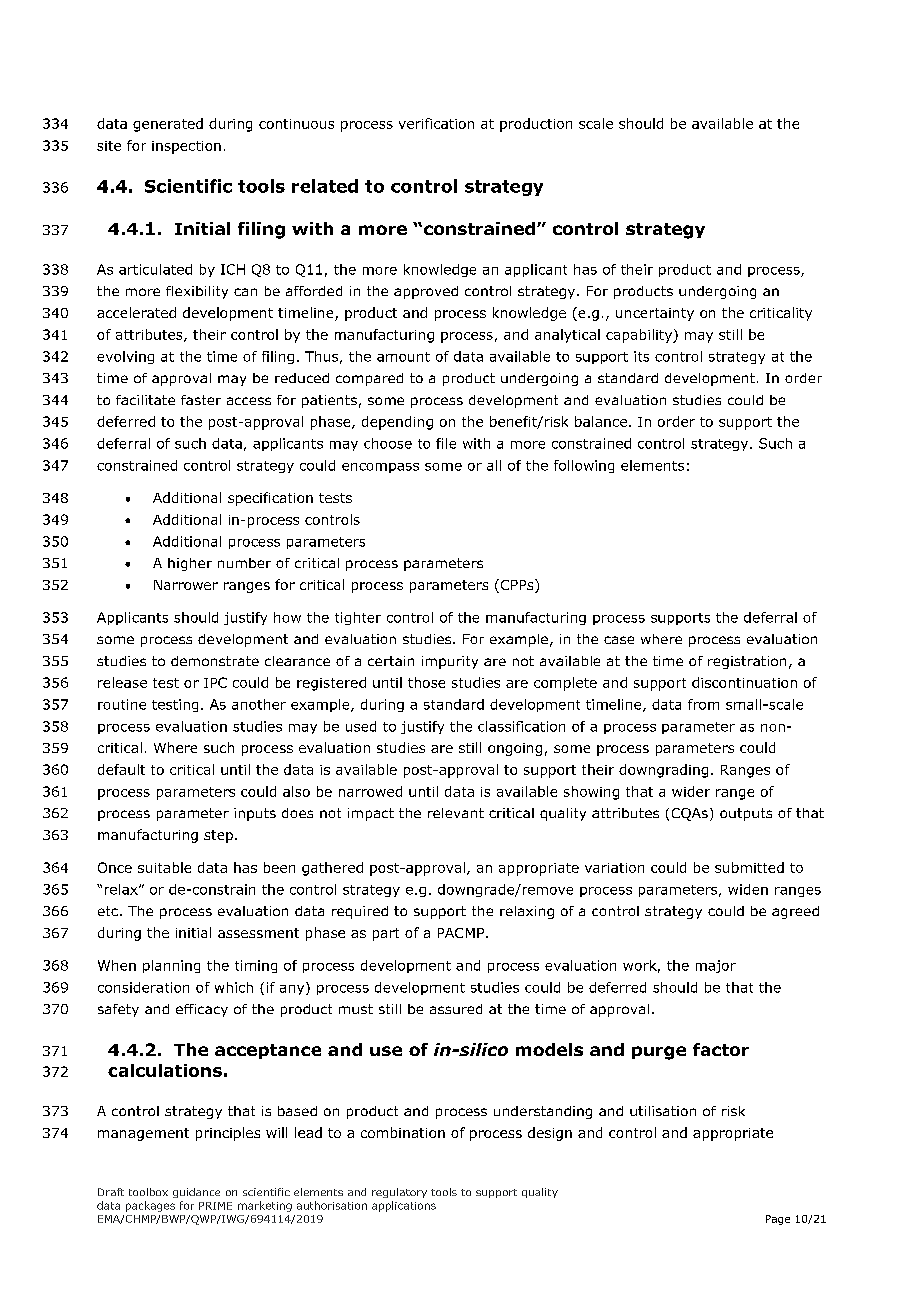 The height and width of the image is (1308, 924). I want to click on verification, so click(436, 123).
